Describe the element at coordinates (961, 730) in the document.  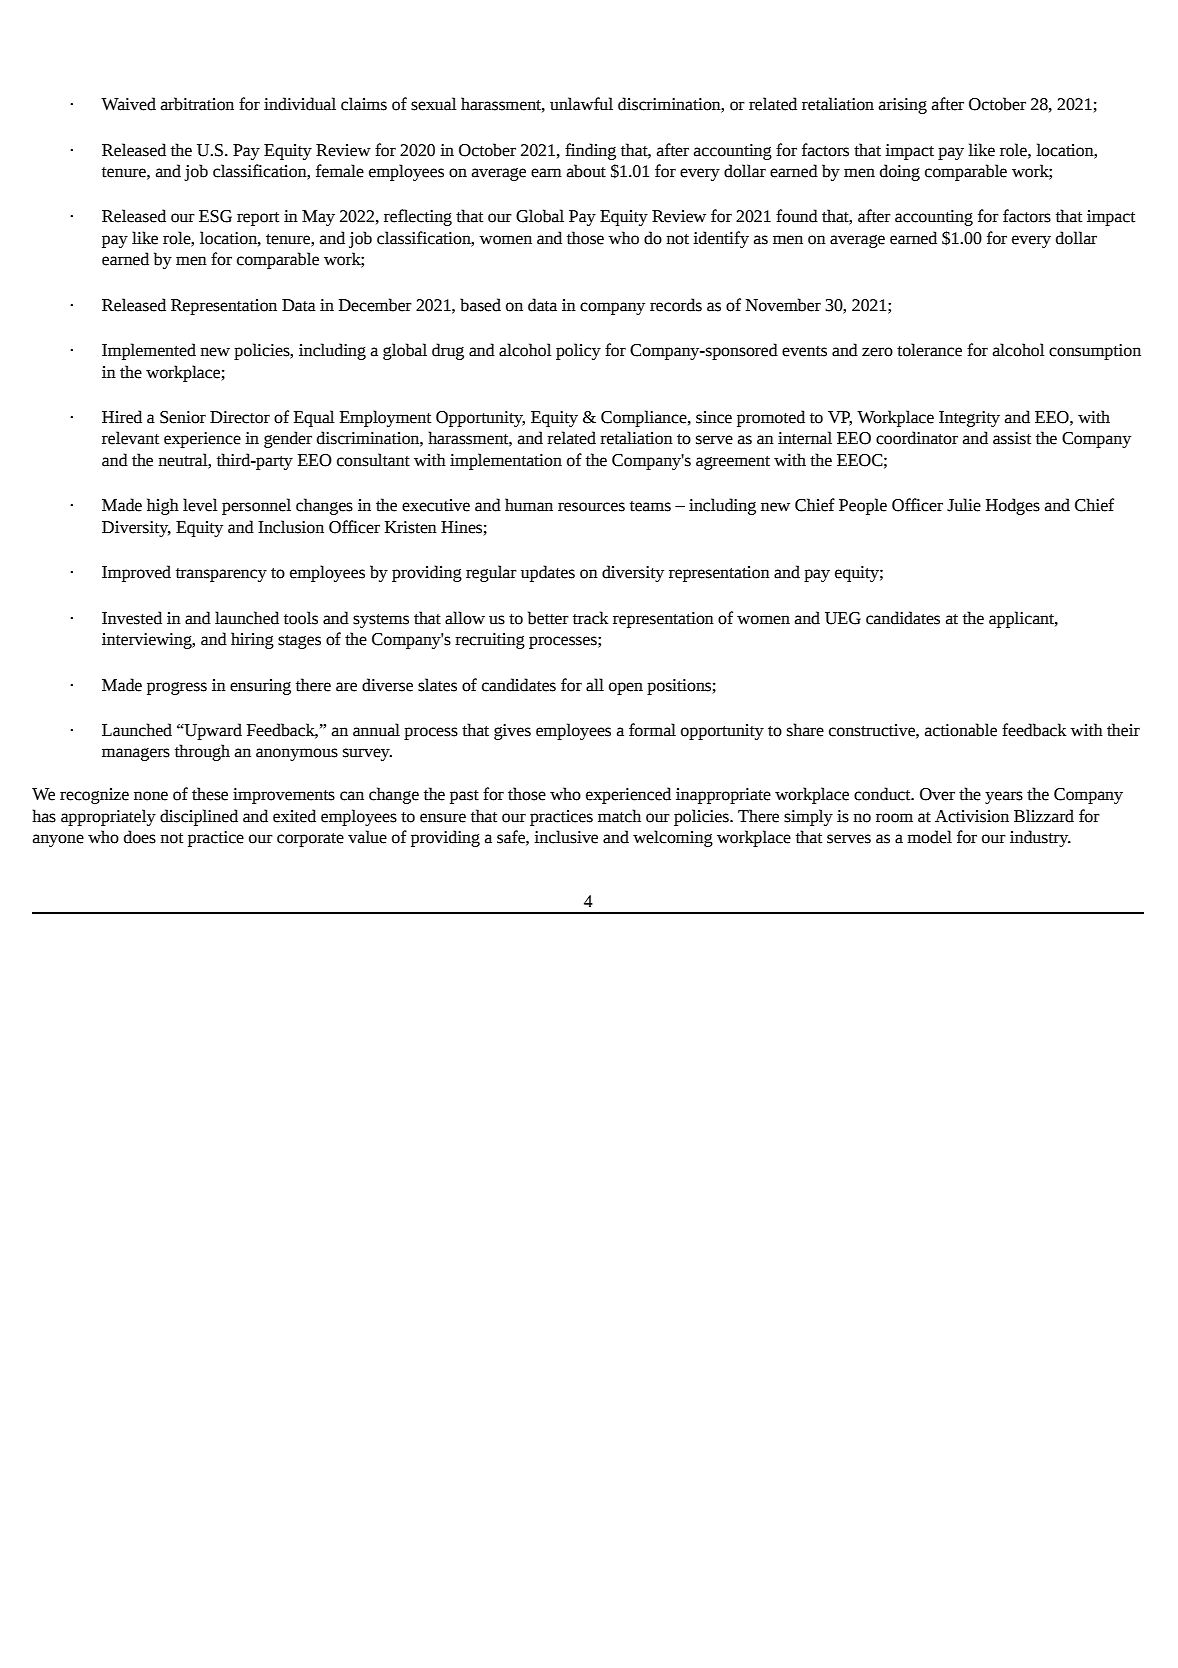
I see `actionable` at that location.
